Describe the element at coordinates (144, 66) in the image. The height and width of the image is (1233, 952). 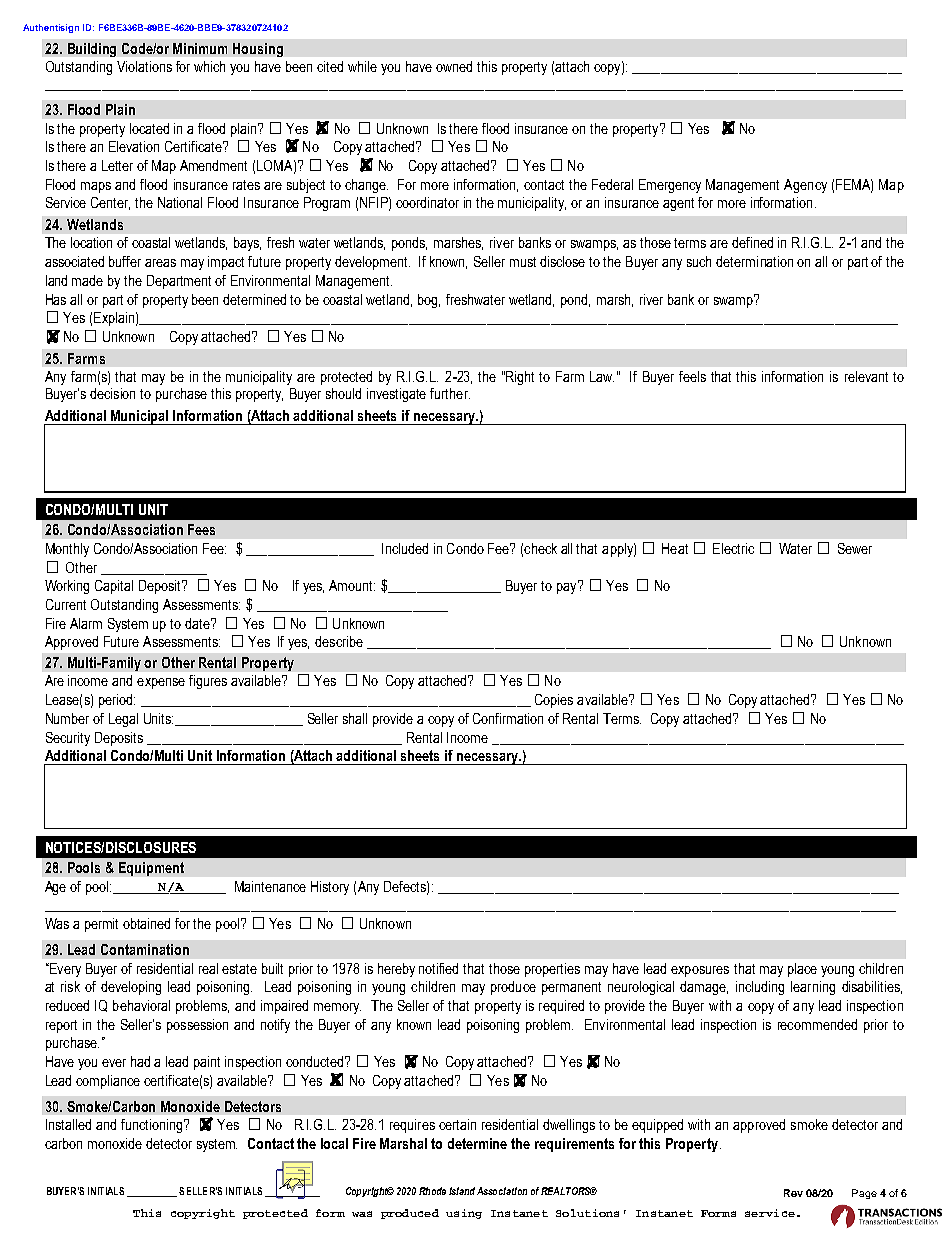
I see `Violations` at that location.
